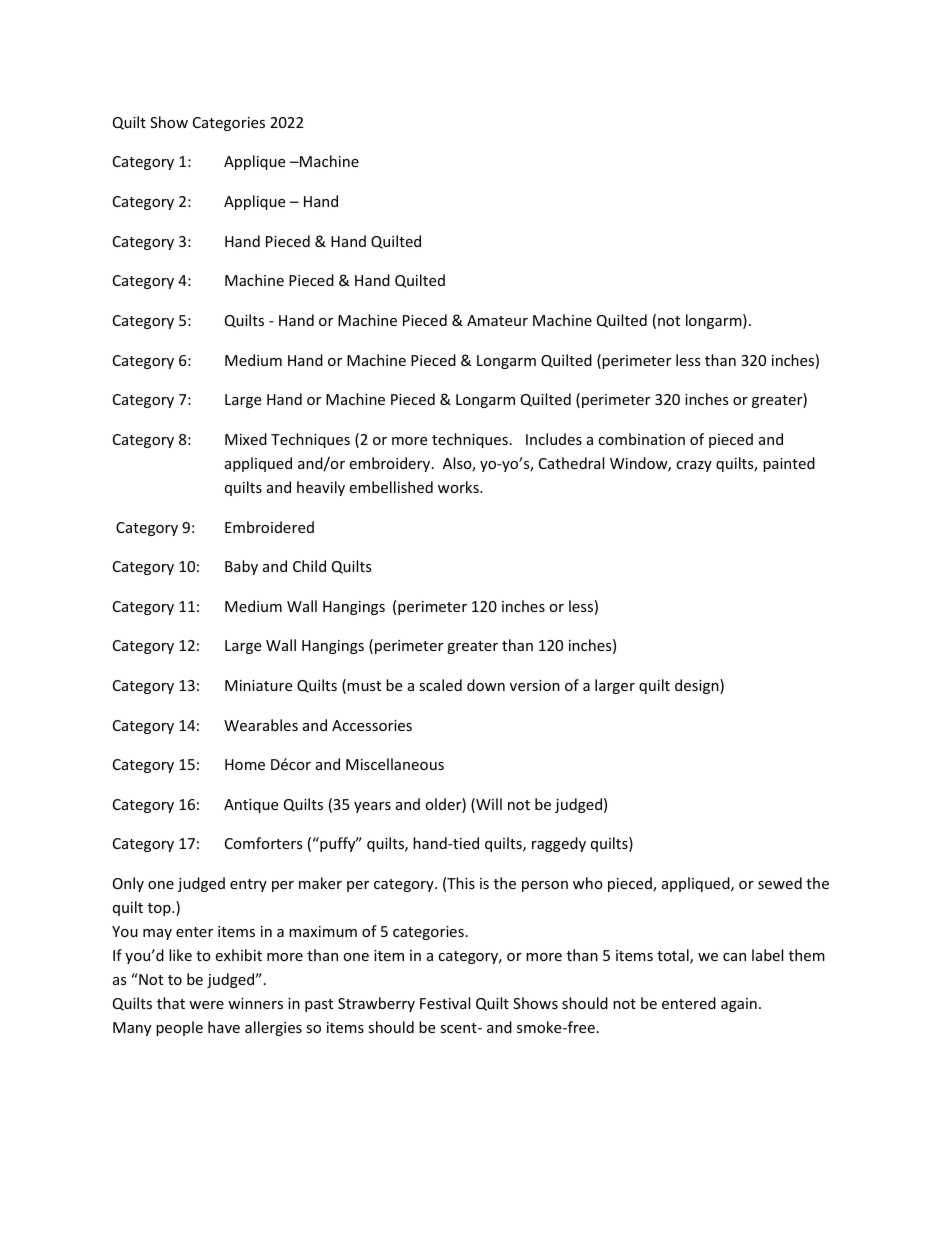  What do you see at coordinates (245, 764) in the page?
I see `Home` at bounding box center [245, 764].
